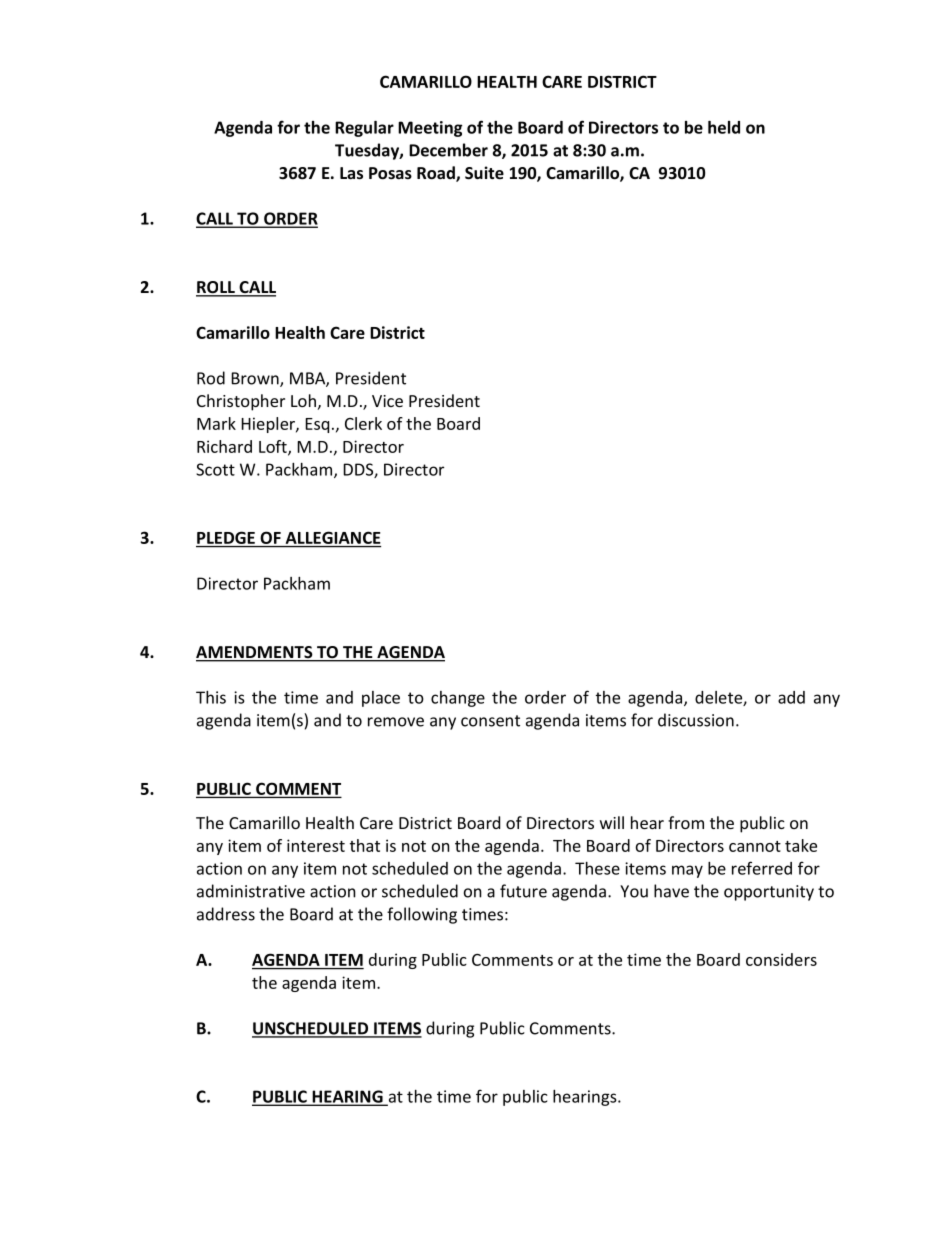  Describe the element at coordinates (484, 173) in the image. I see `Suite` at that location.
